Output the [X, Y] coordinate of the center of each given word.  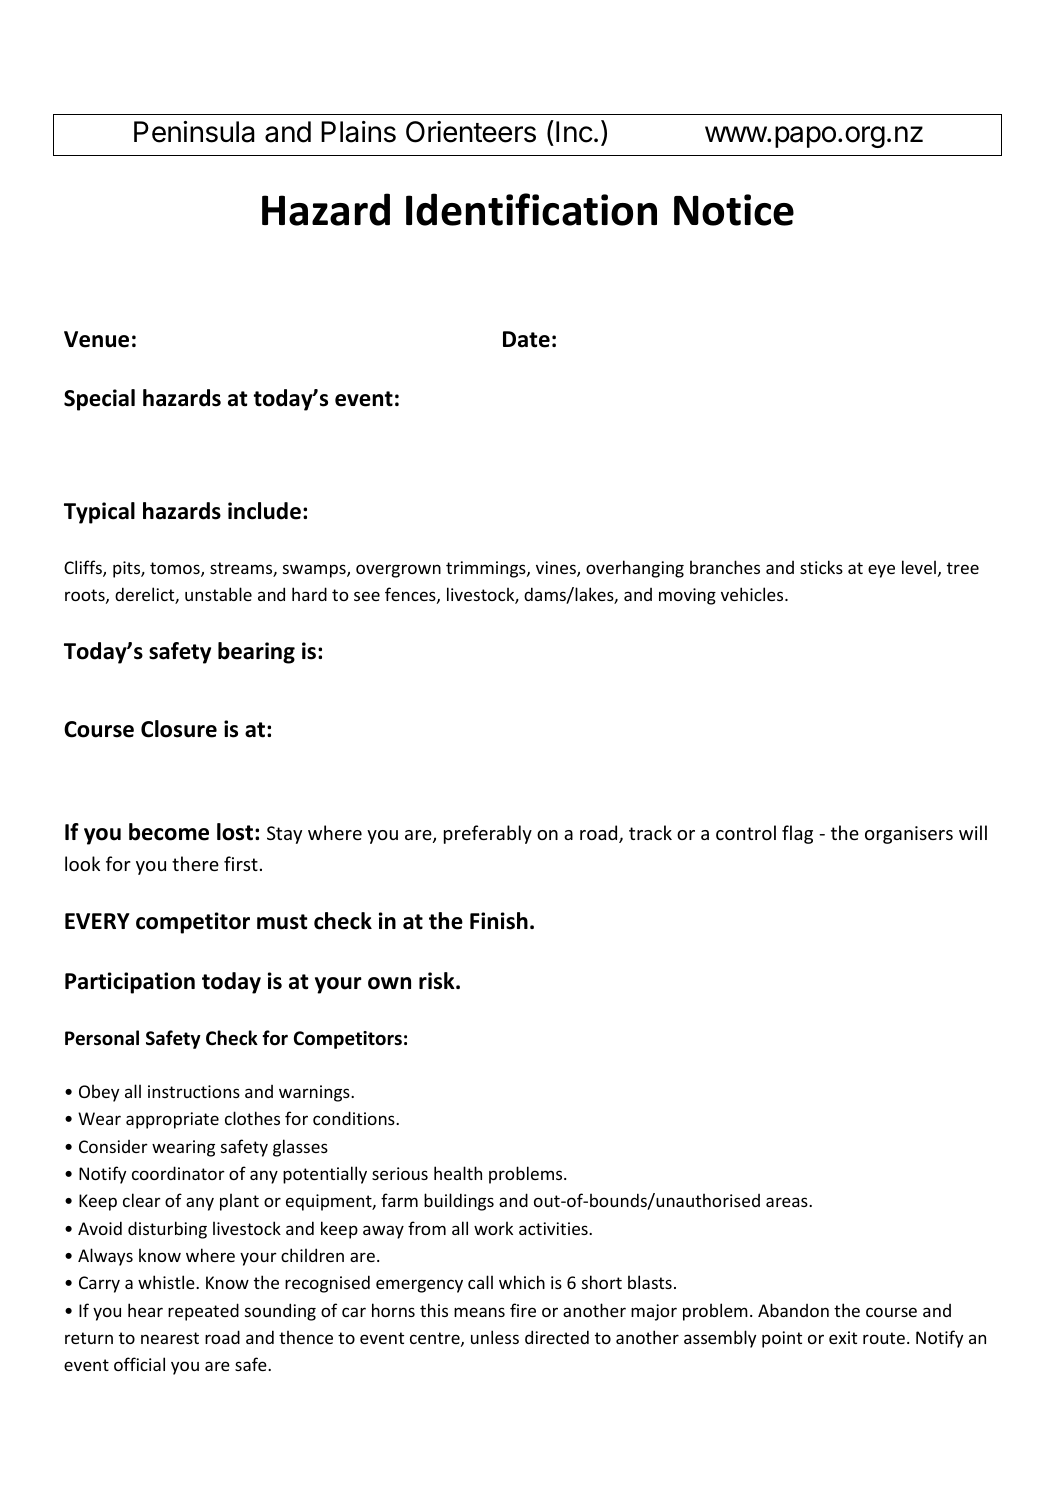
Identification [531, 209]
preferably [488, 834]
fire [523, 1310]
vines [557, 569]
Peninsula [194, 132]
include [264, 511]
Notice [734, 210]
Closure [179, 729]
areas [788, 1202]
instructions [194, 1091]
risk [438, 981]
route [884, 1338]
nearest [170, 1338]
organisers [909, 835]
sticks [821, 567]
